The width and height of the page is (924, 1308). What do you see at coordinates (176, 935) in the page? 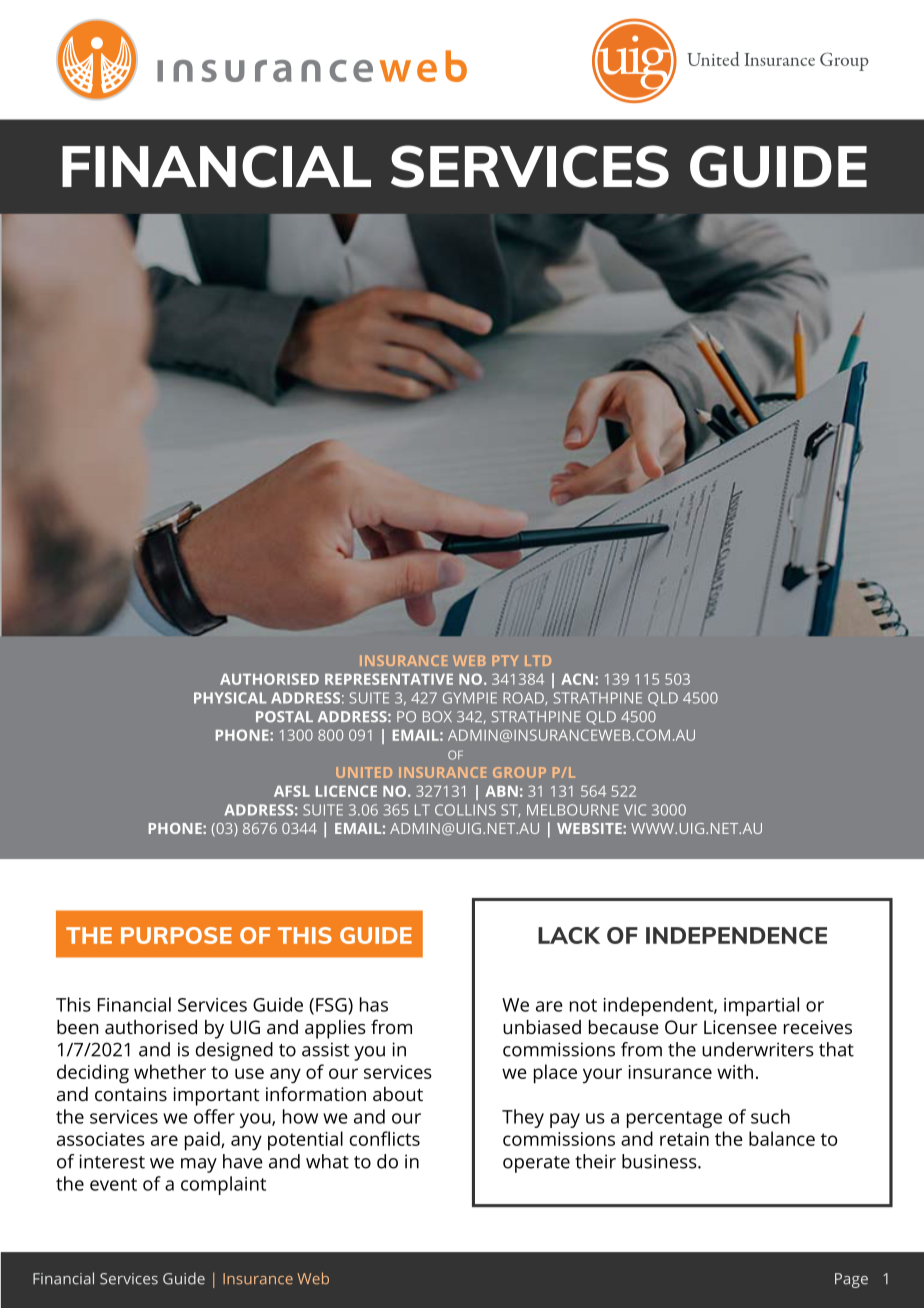
I see `PURPOSE` at bounding box center [176, 935].
